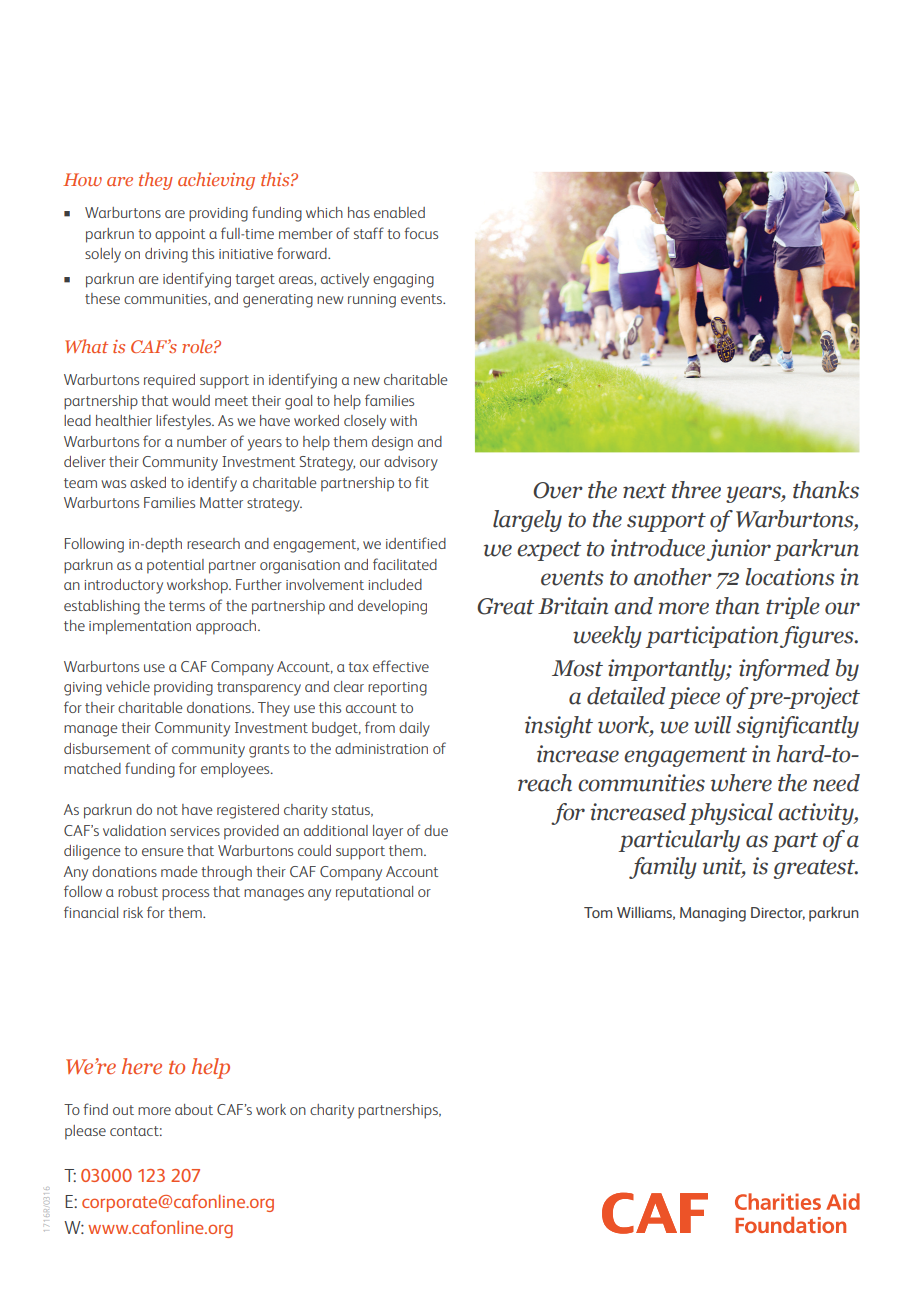  What do you see at coordinates (194, 1109) in the image?
I see `about` at bounding box center [194, 1109].
